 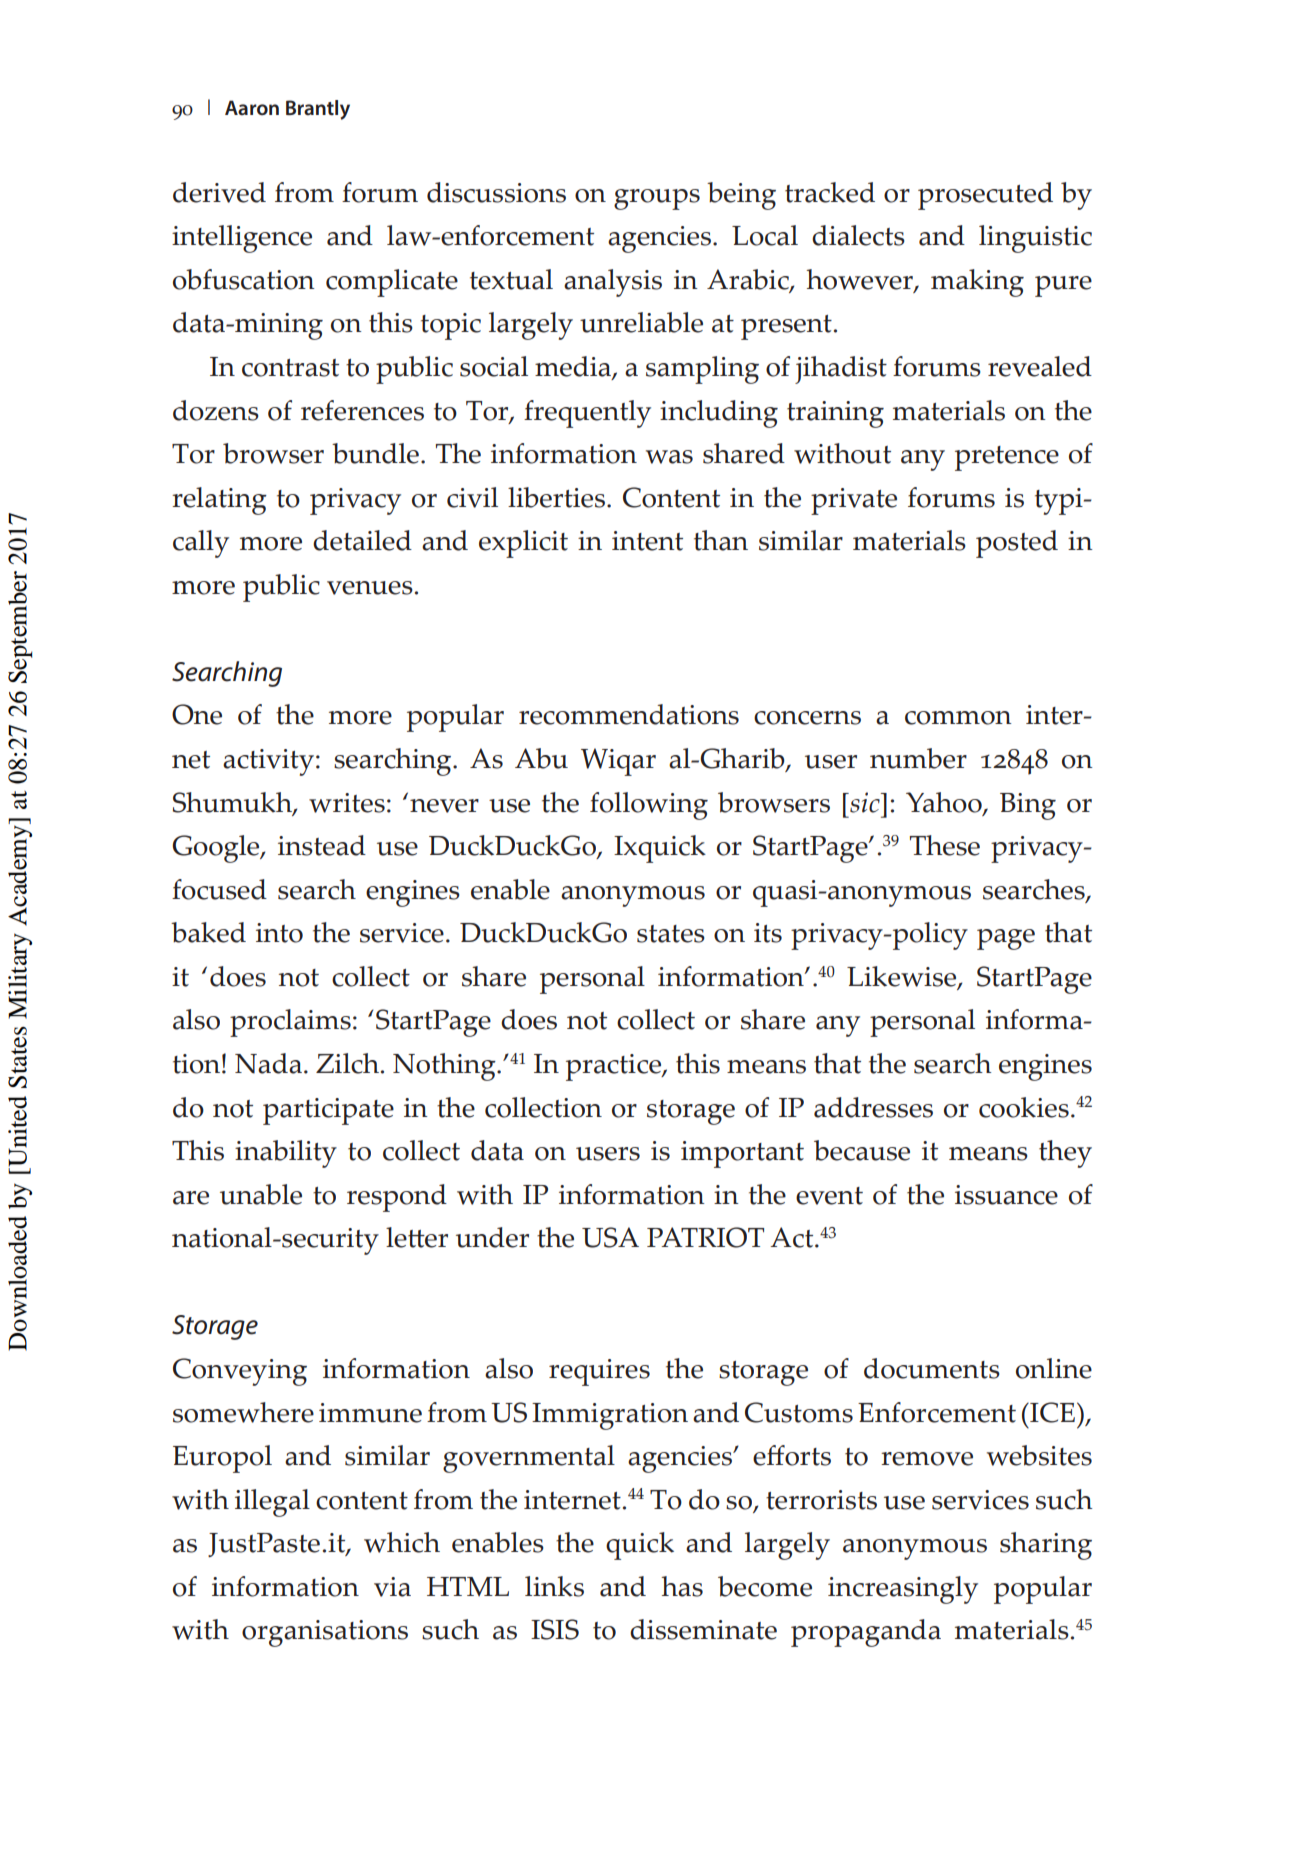 I want to click on instead, so click(x=322, y=845).
